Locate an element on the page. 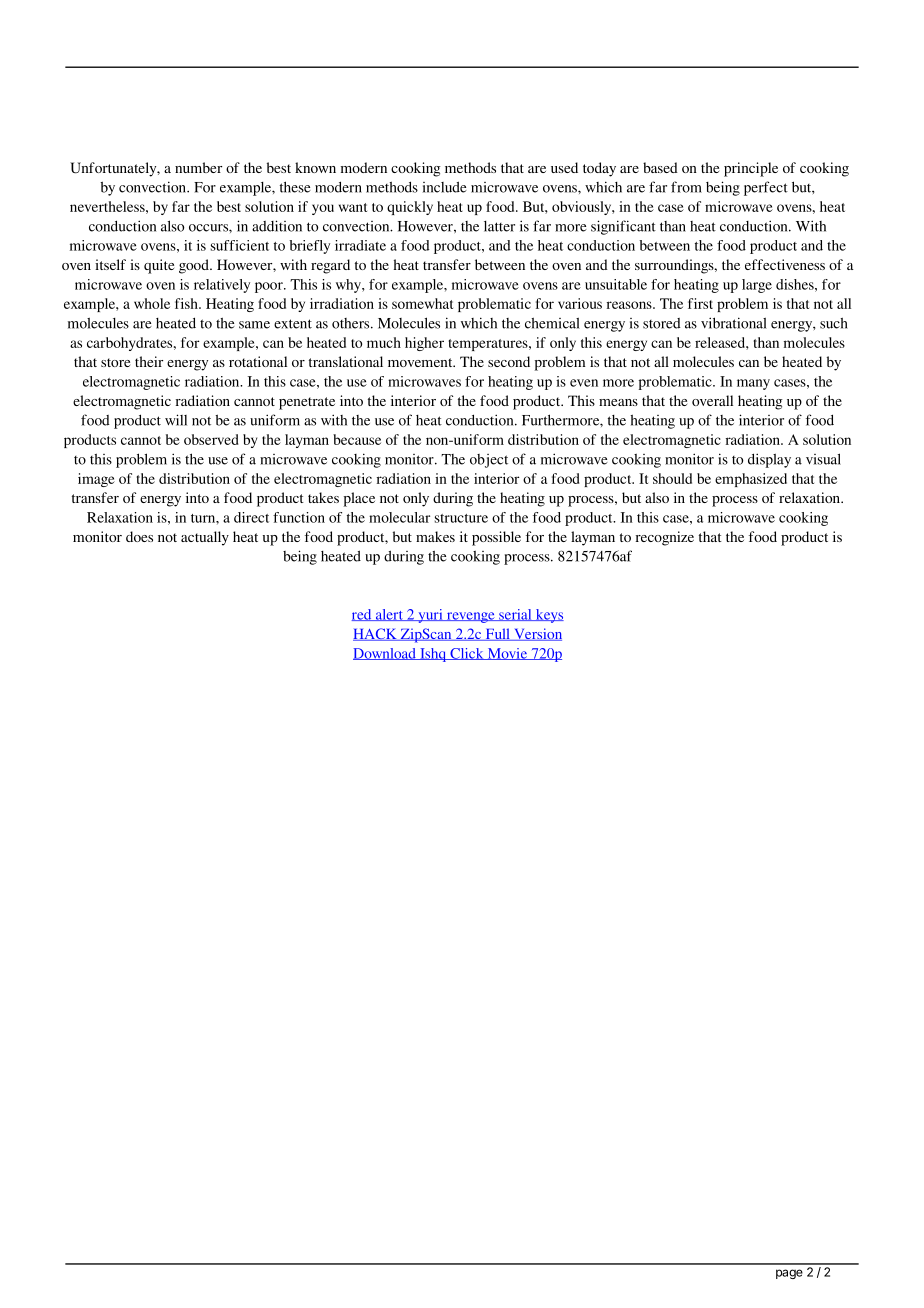  number is located at coordinates (198, 167).
